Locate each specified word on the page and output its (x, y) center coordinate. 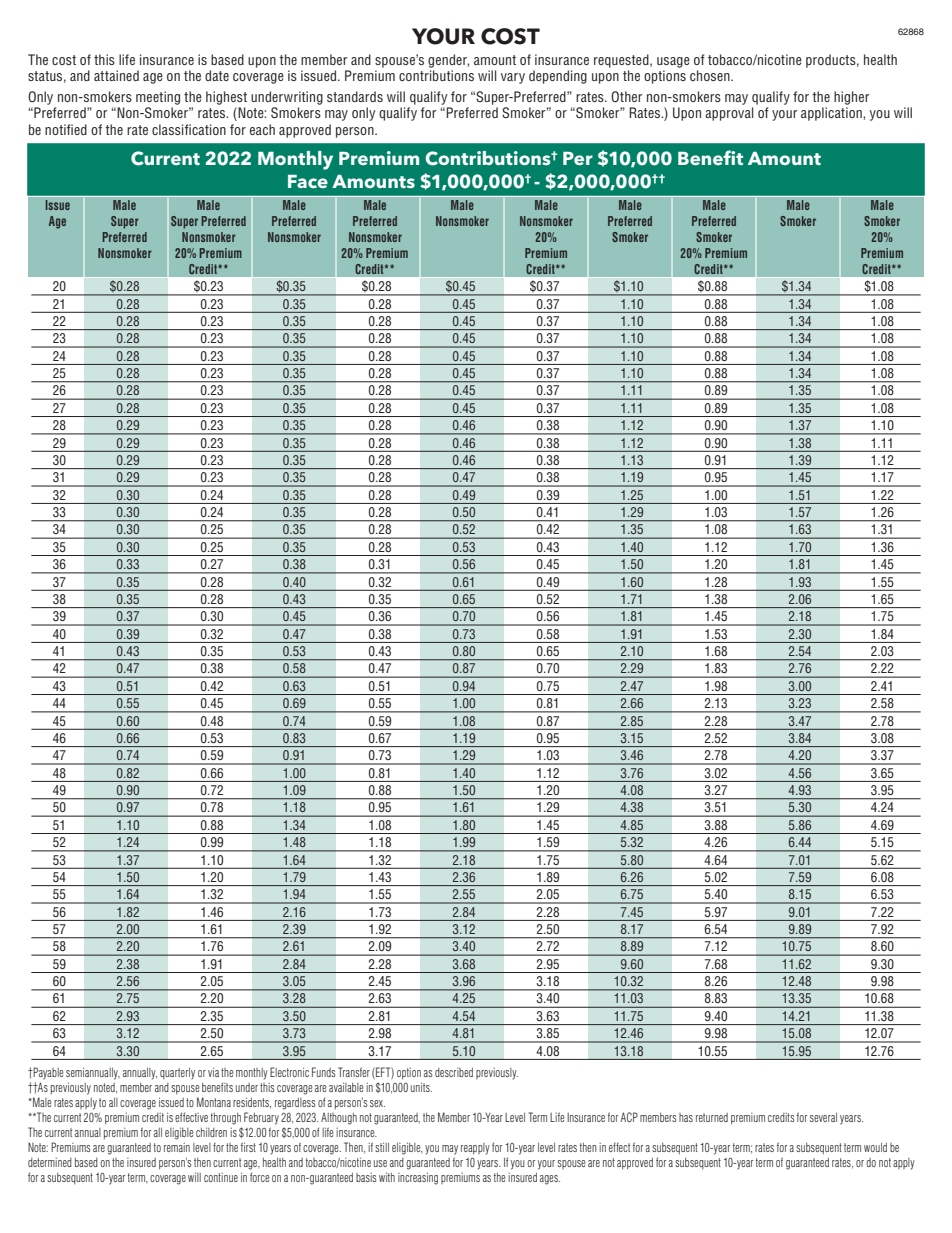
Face (308, 182)
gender (448, 61)
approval (729, 114)
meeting (158, 98)
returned (712, 1117)
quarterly (177, 1074)
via (213, 1072)
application (832, 114)
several (823, 1117)
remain (177, 1147)
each (262, 129)
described (454, 1072)
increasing (418, 1178)
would (875, 1147)
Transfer (354, 1072)
